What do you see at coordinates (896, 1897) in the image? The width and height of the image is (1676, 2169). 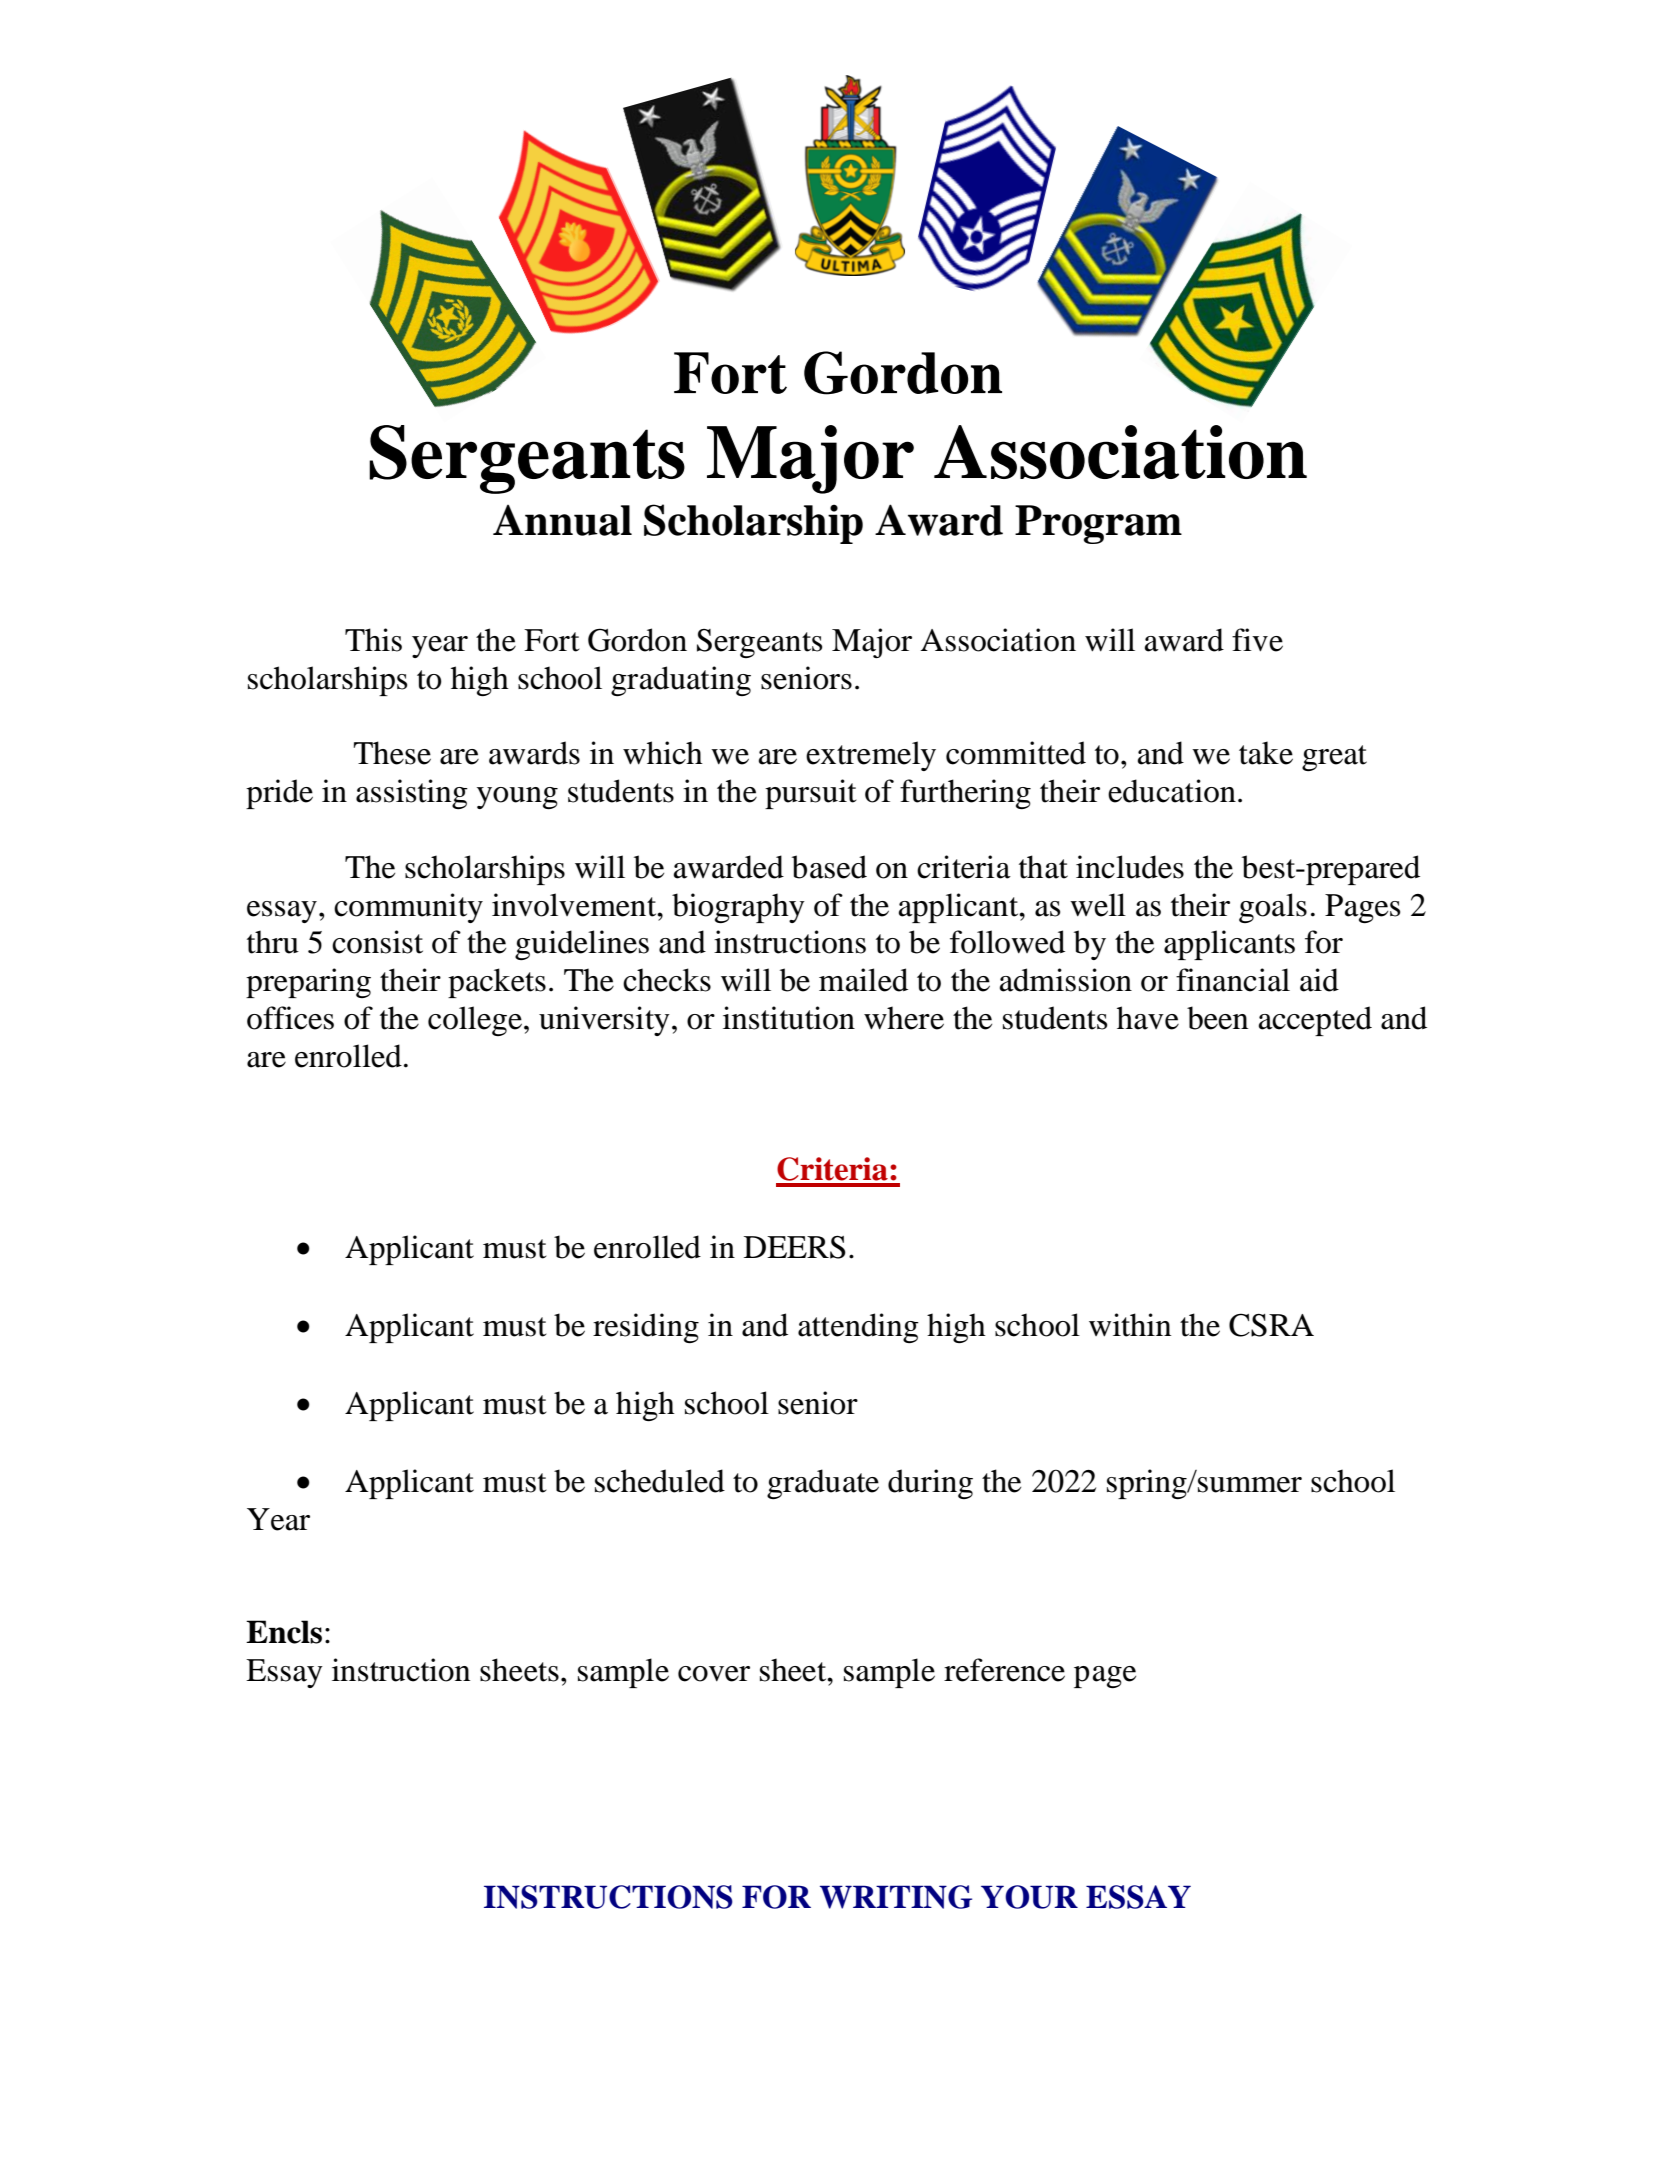 I see `WRITING` at bounding box center [896, 1897].
